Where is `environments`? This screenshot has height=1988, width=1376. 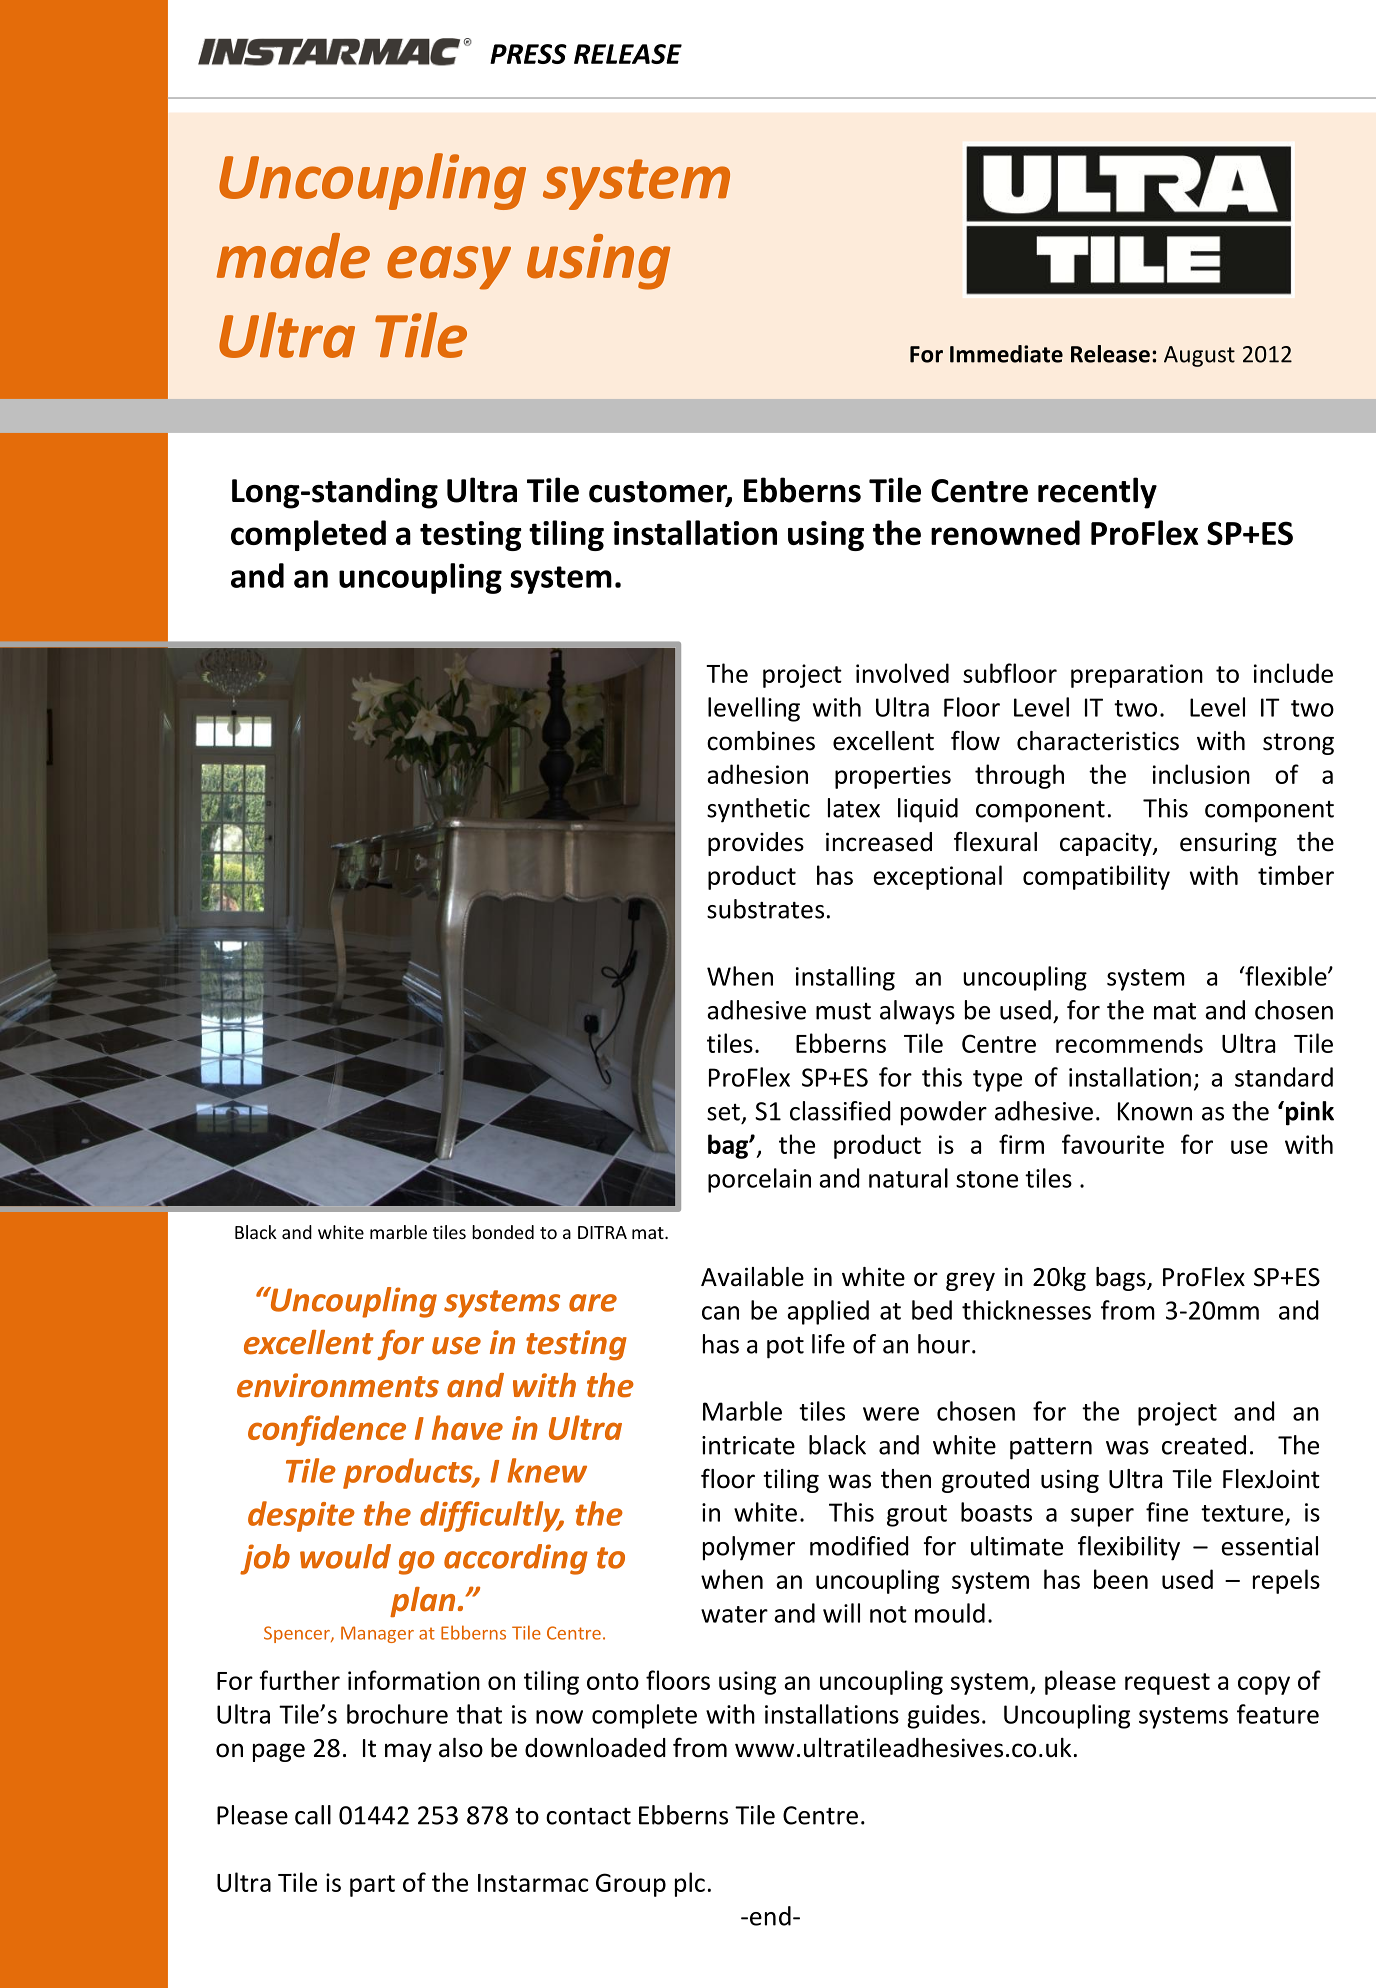
environments is located at coordinates (338, 1385).
